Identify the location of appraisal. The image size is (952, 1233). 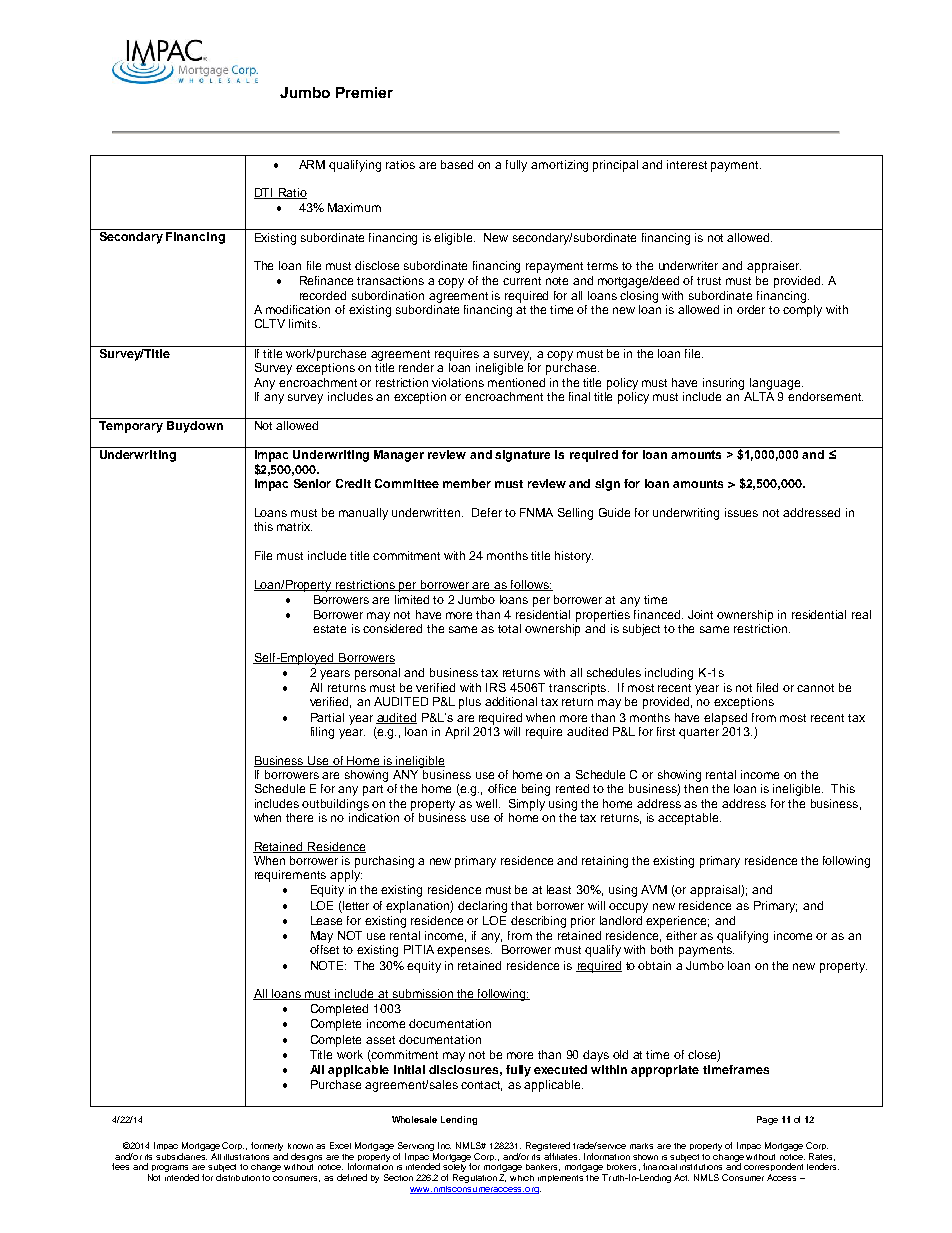
(716, 891).
